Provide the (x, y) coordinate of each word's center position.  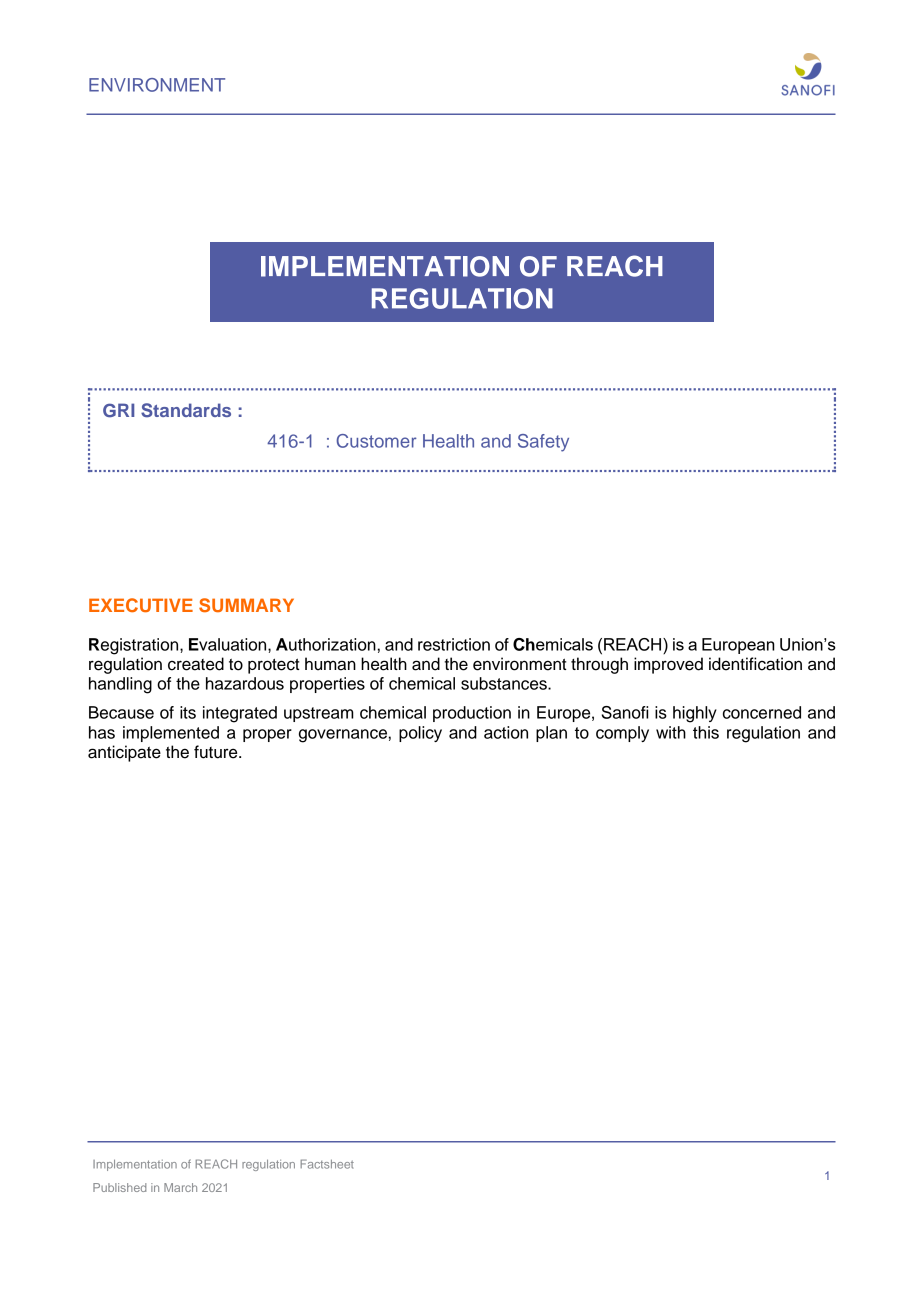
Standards (186, 410)
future (217, 752)
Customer (376, 441)
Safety (543, 443)
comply (622, 734)
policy (420, 734)
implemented (171, 734)
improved (668, 665)
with (671, 732)
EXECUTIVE (141, 605)
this (706, 732)
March (180, 1187)
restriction (454, 644)
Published (119, 1187)
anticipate (124, 753)
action (506, 732)
